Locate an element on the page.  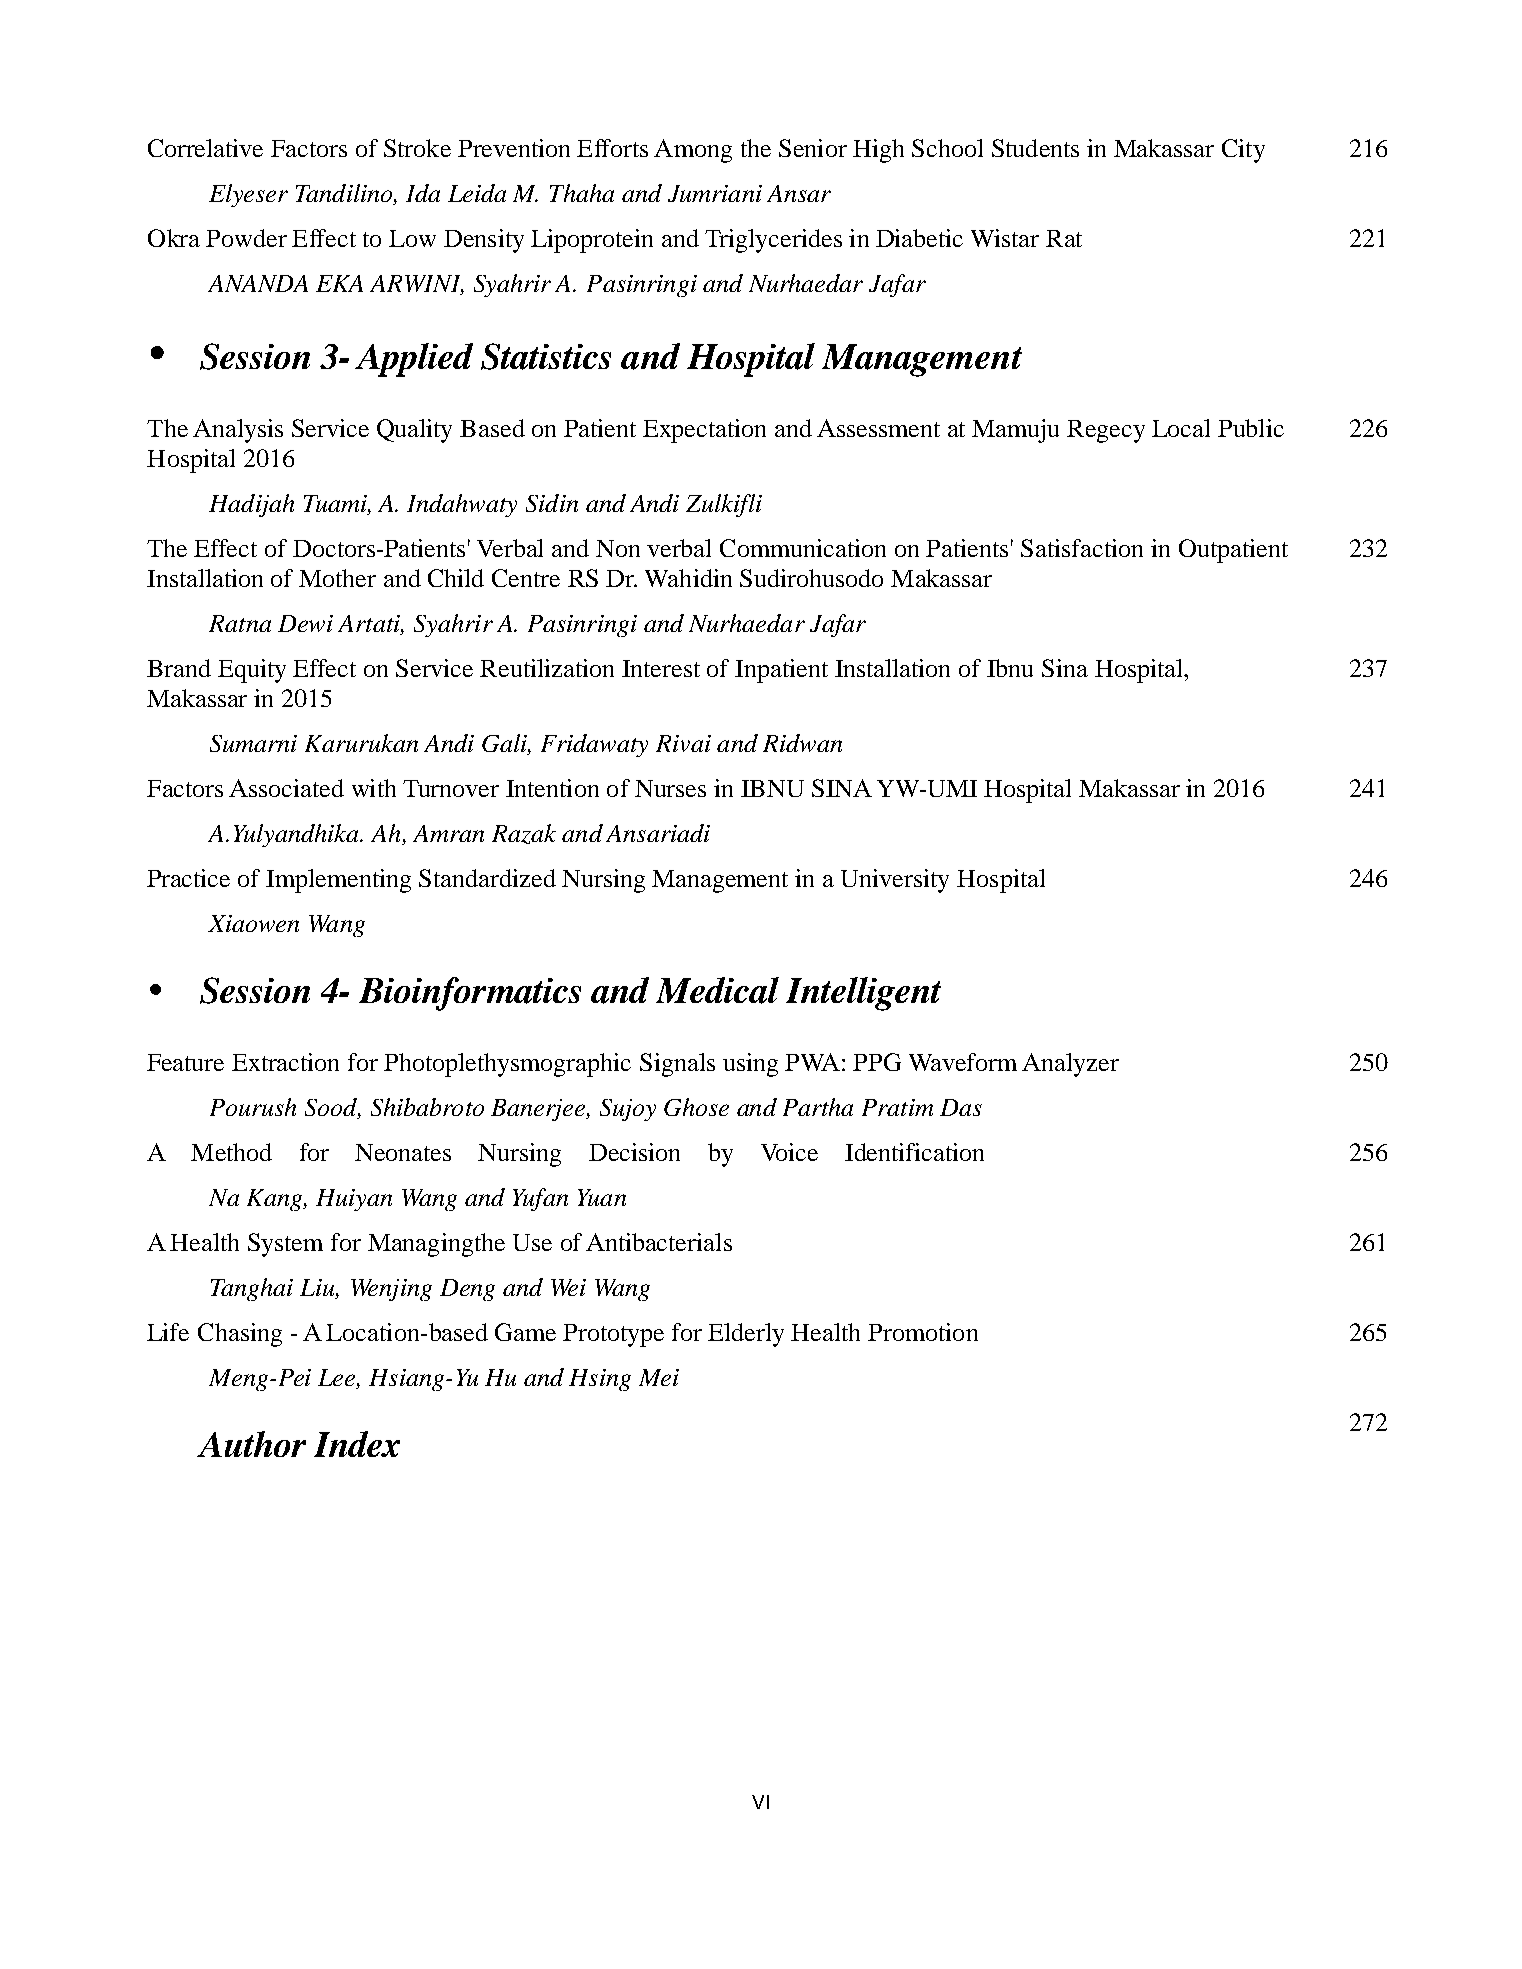
Among is located at coordinates (693, 151).
